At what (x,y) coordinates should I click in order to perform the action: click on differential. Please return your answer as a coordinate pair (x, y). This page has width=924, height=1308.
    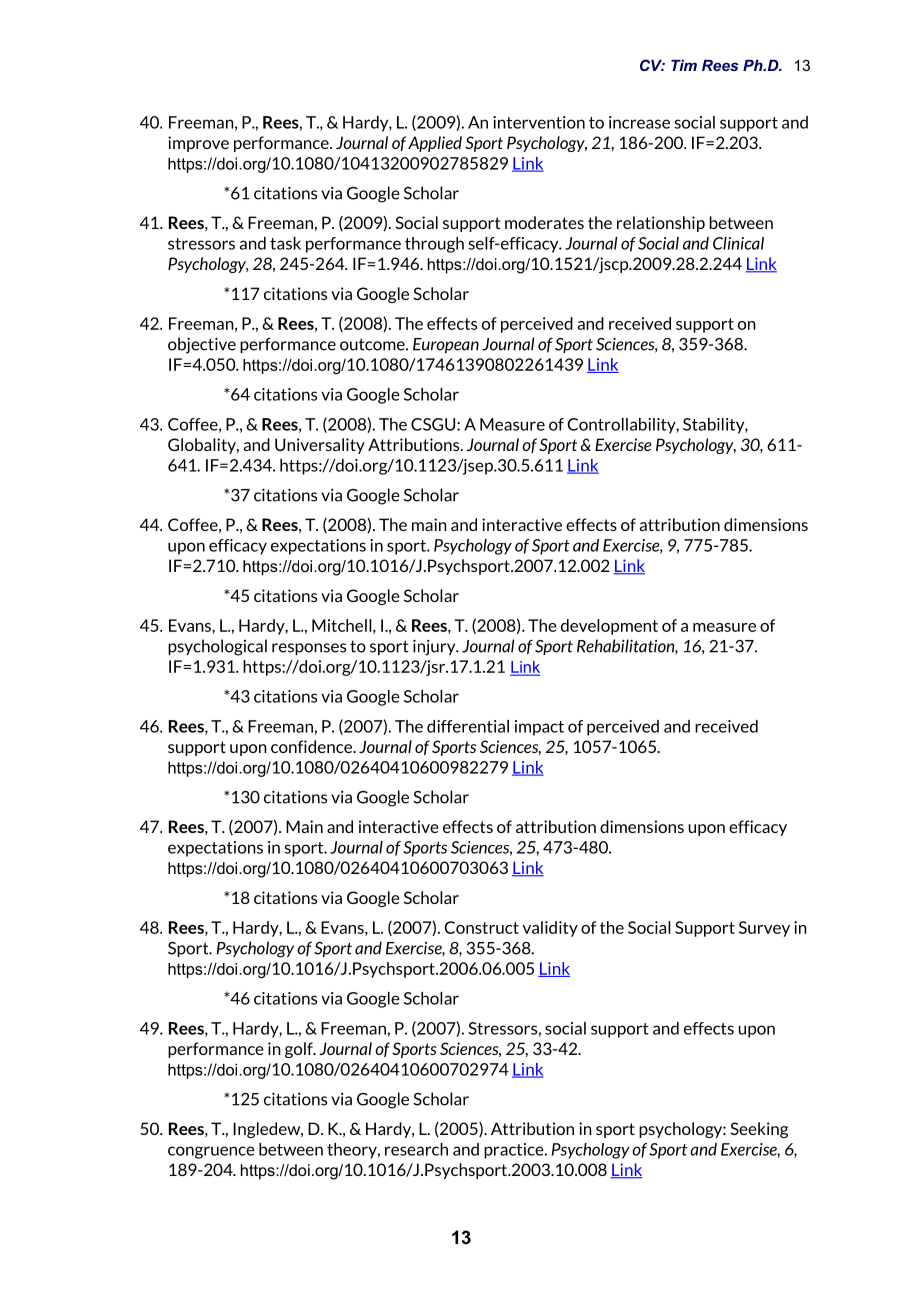
    Looking at the image, I should click on (468, 726).
